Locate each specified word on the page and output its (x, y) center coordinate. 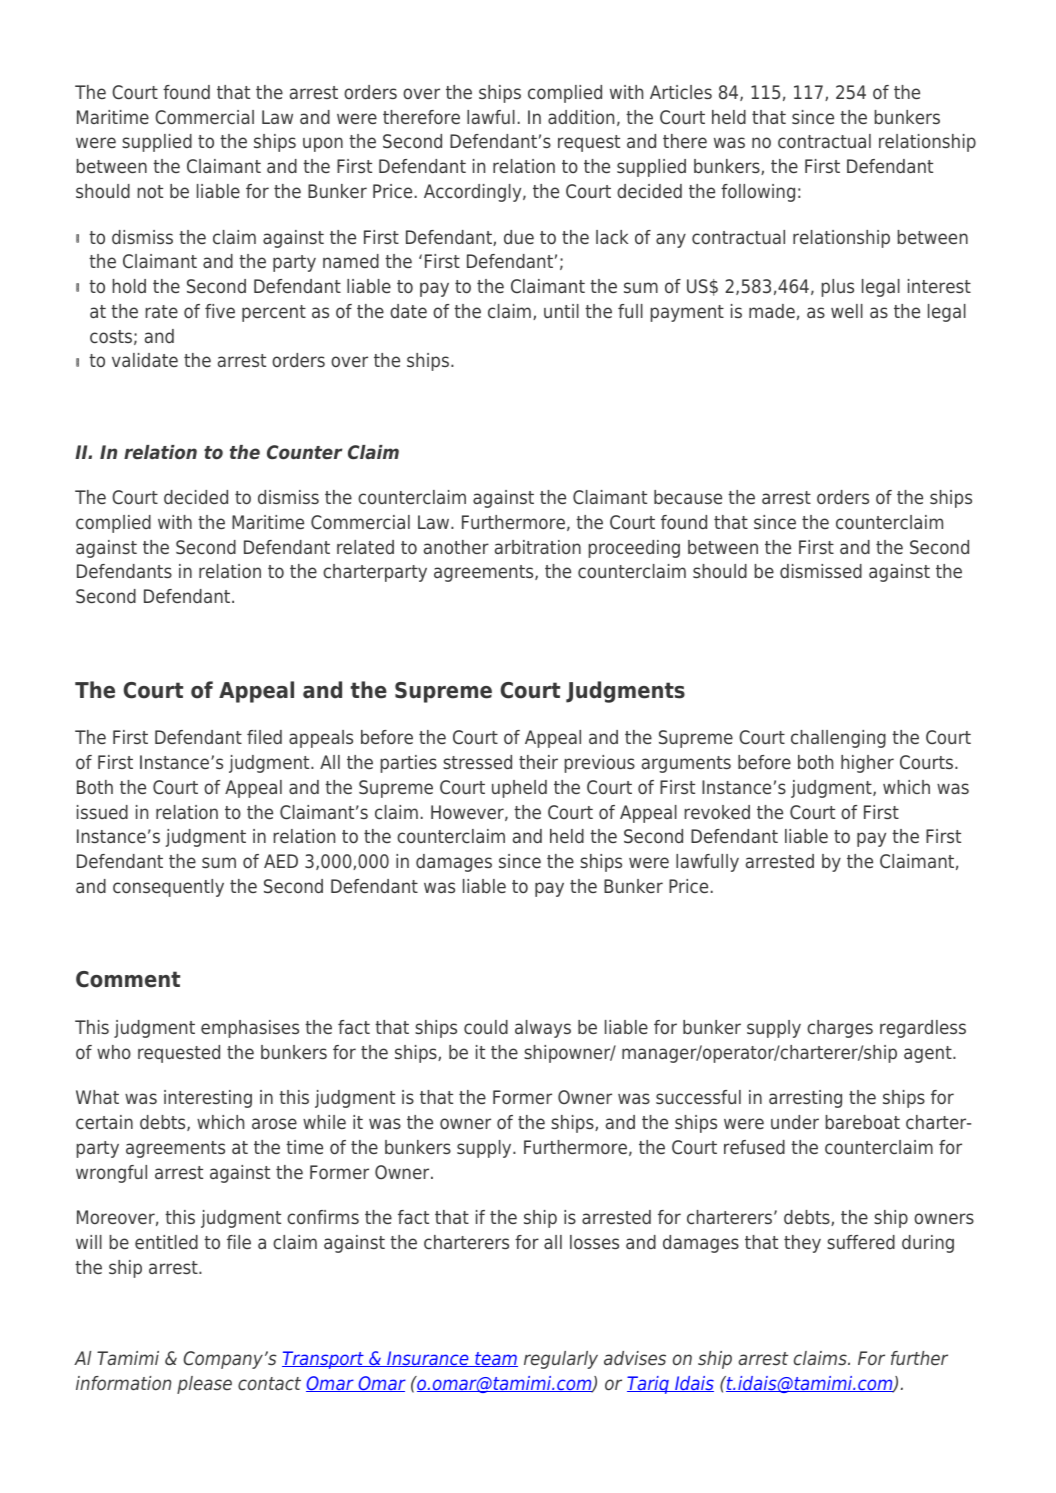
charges (840, 1029)
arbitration (538, 547)
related (365, 547)
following (758, 193)
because (688, 497)
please (204, 1385)
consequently (168, 888)
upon (323, 144)
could (486, 1027)
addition (581, 117)
